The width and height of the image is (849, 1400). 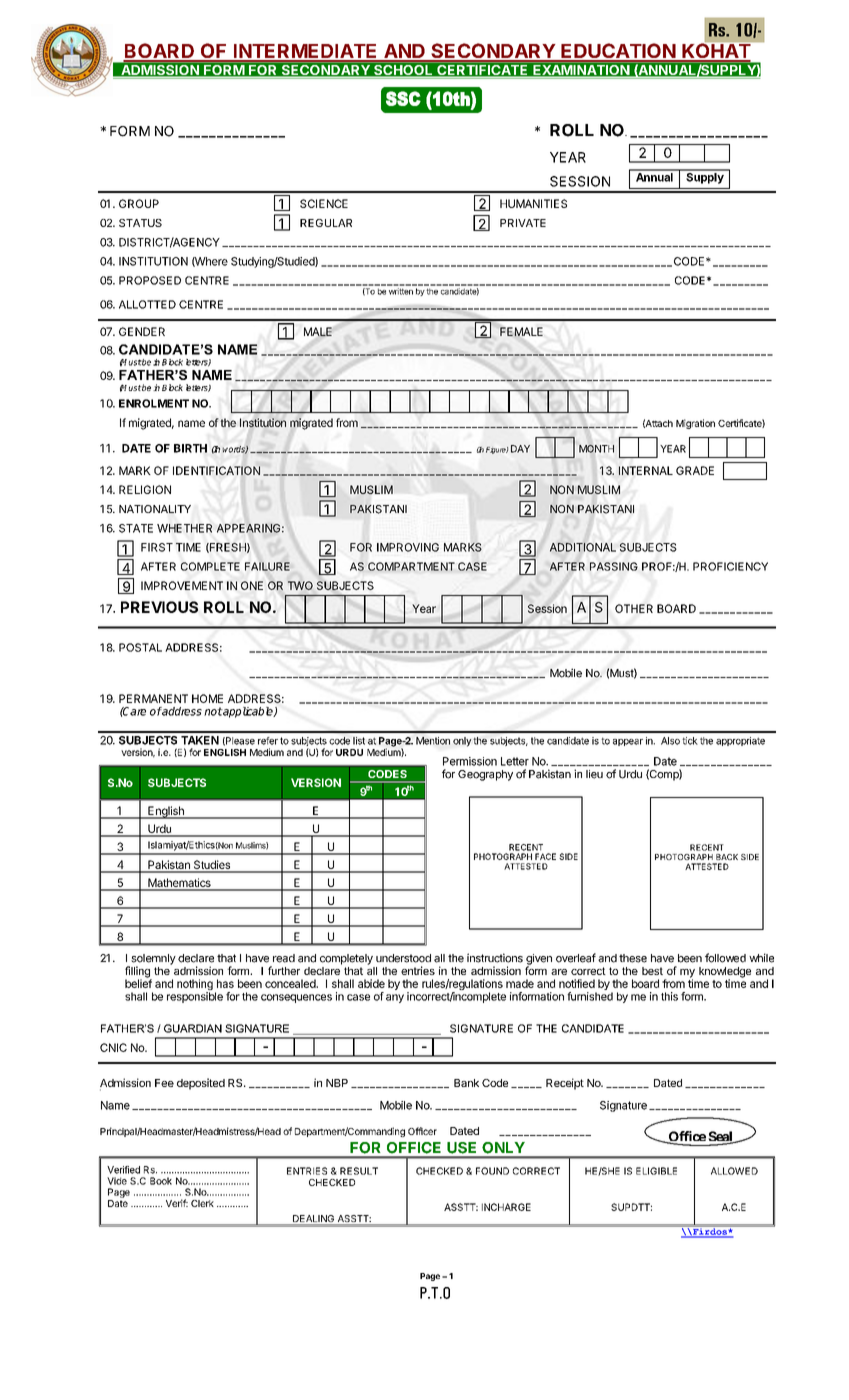 What do you see at coordinates (184, 528) in the image?
I see `WHETHER` at bounding box center [184, 528].
